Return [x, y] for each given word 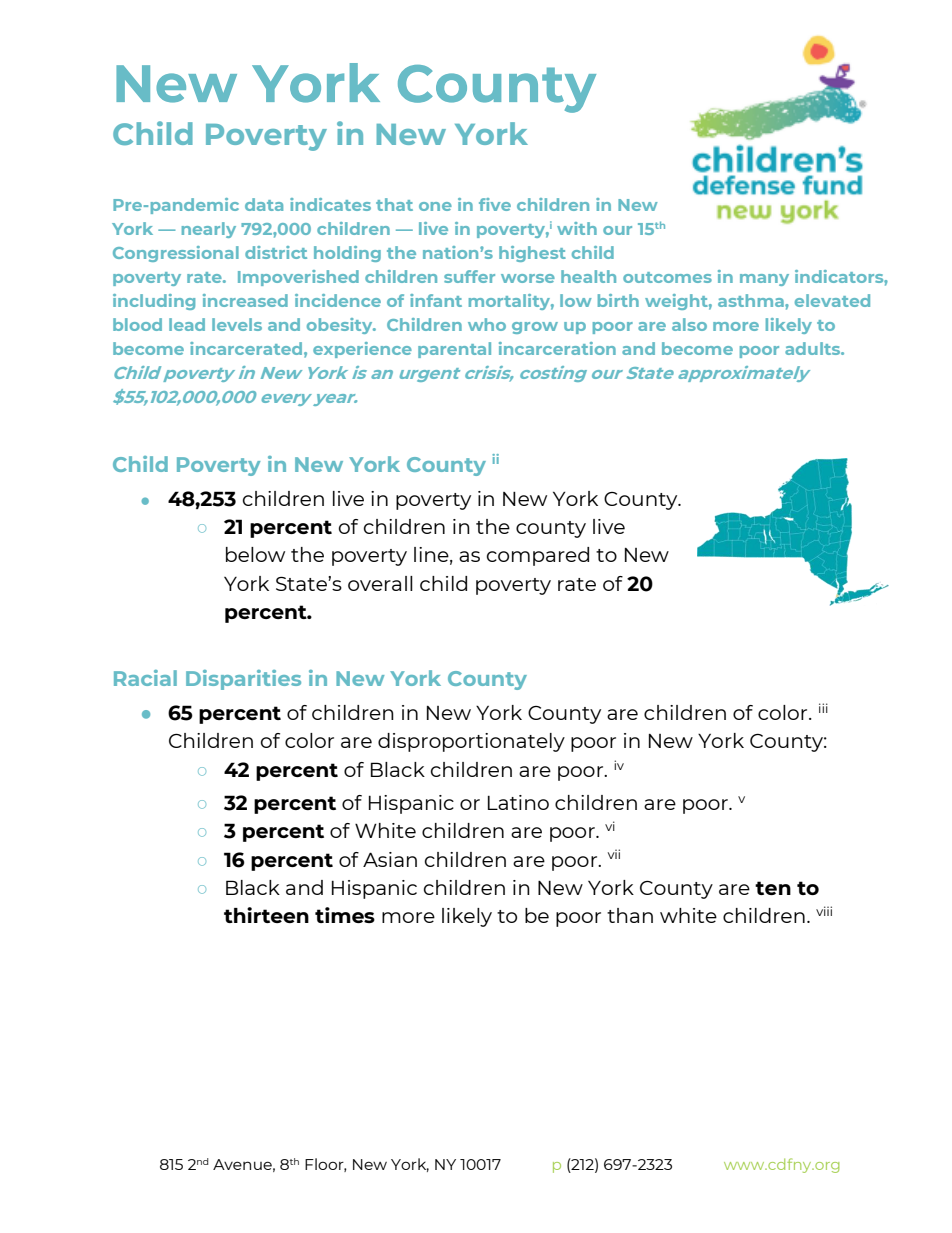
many [764, 280]
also [689, 324]
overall [380, 583]
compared [538, 556]
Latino [518, 802]
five [495, 204]
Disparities [243, 680]
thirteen [266, 915]
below [255, 554]
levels [237, 324]
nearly [209, 230]
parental [454, 350]
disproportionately [471, 742]
